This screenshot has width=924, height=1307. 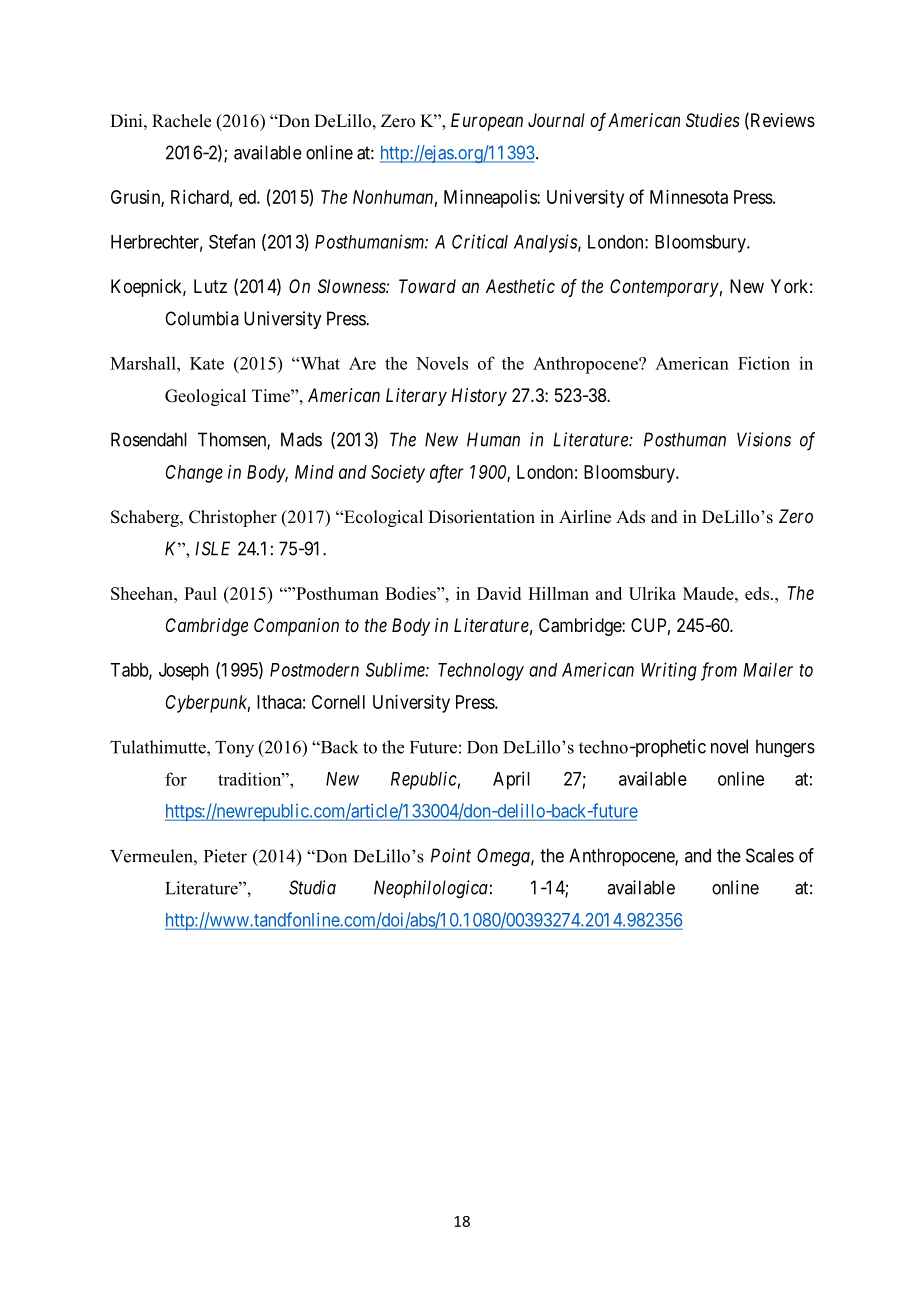 What do you see at coordinates (713, 120) in the screenshot?
I see `Studies` at bounding box center [713, 120].
